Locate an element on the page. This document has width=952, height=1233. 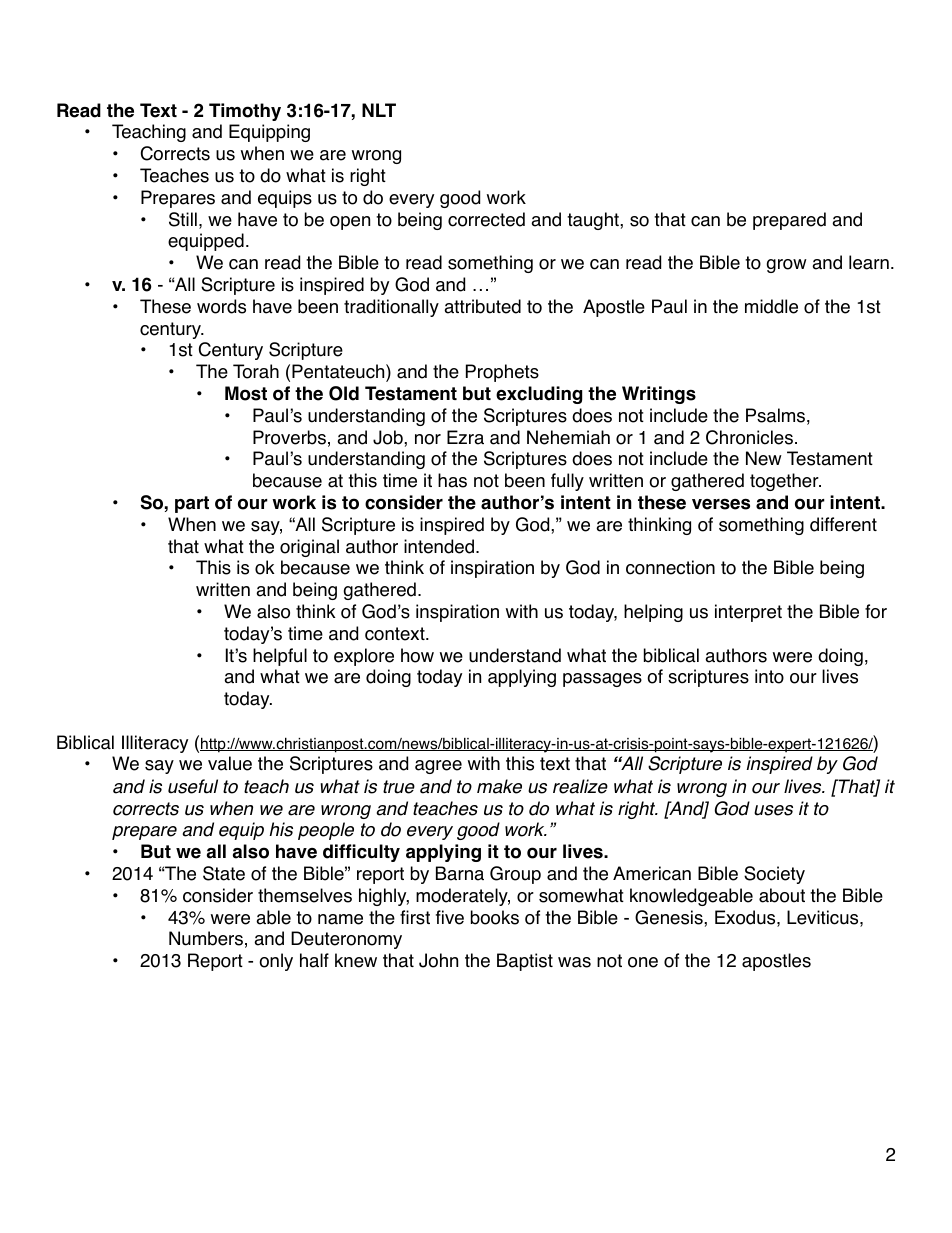
original is located at coordinates (309, 548).
